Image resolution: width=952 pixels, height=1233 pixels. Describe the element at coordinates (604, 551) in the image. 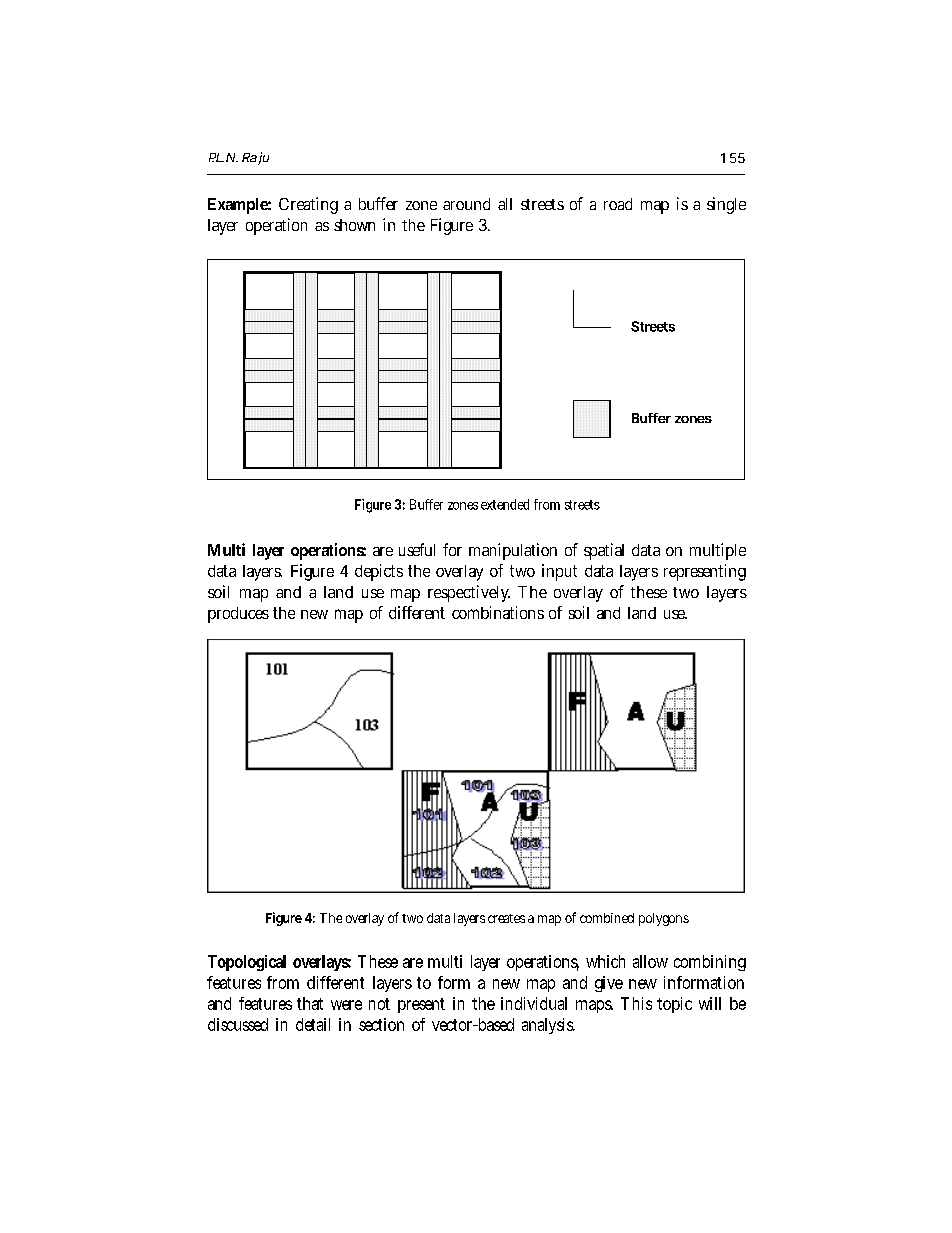

I see `spatial` at that location.
